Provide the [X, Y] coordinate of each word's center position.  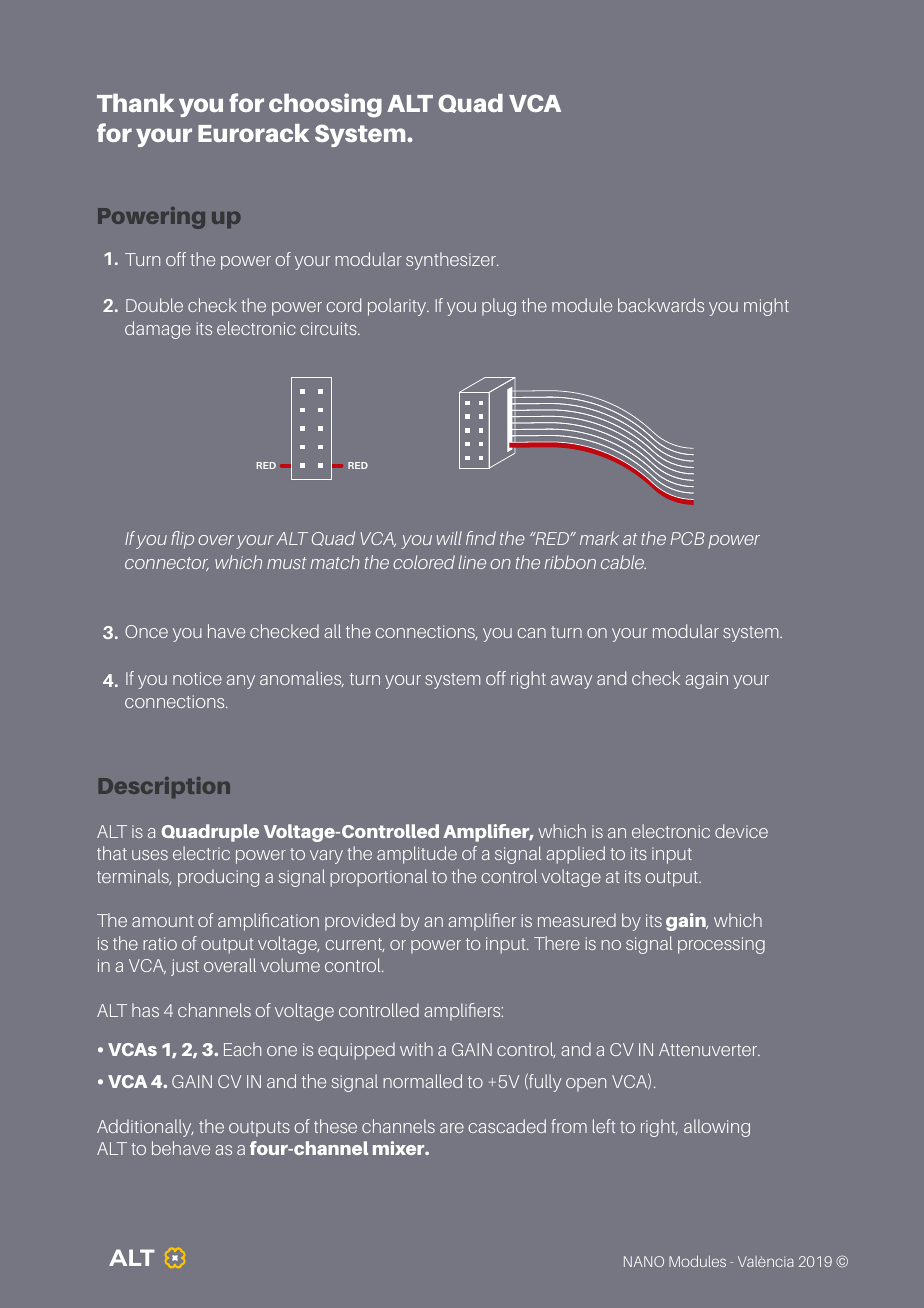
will [449, 538]
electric [201, 853]
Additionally [145, 1128]
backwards [661, 305]
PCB [688, 538]
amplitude [417, 855]
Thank [135, 102]
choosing [325, 105]
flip [182, 540]
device [741, 831]
